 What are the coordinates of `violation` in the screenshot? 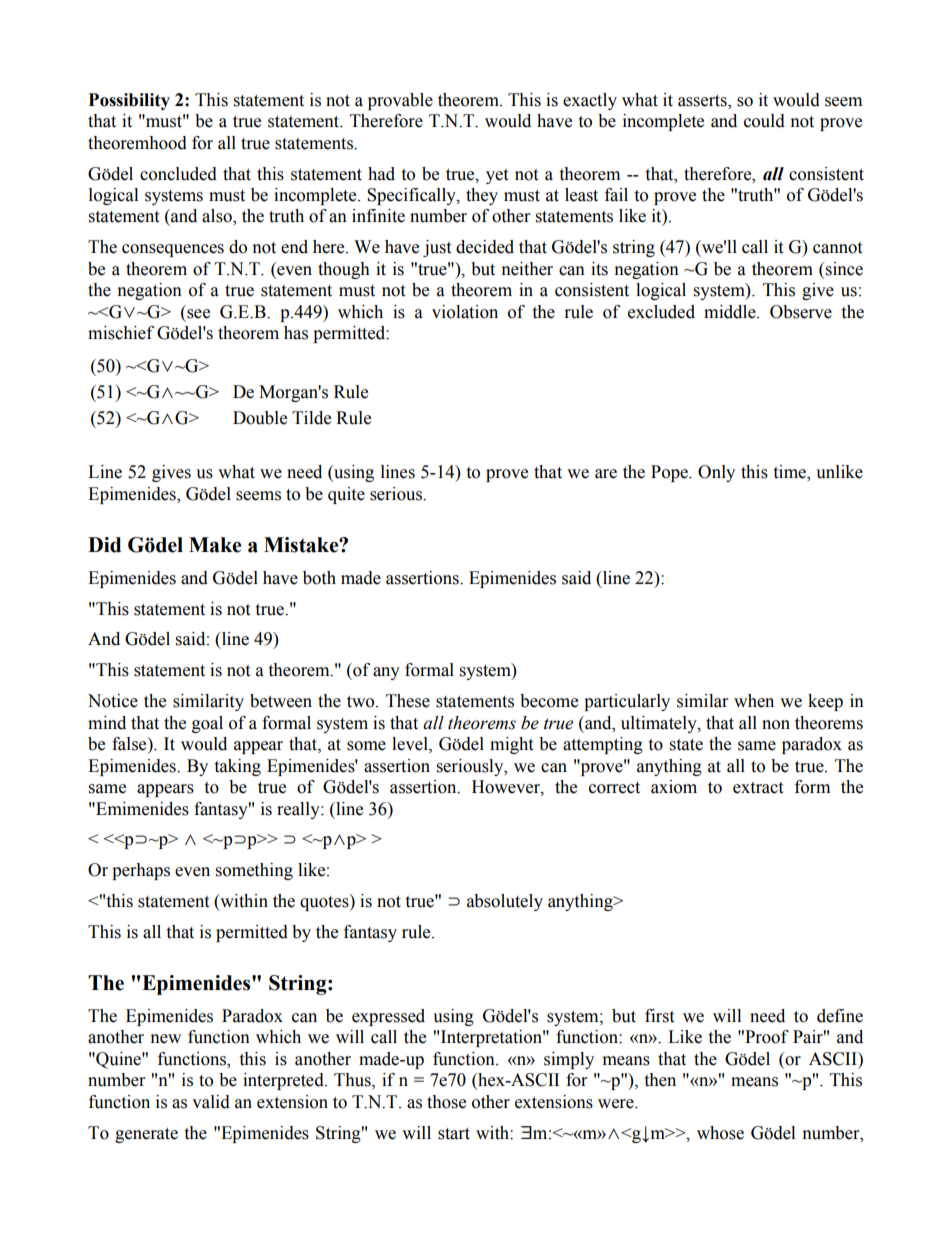 It's located at (465, 312).
